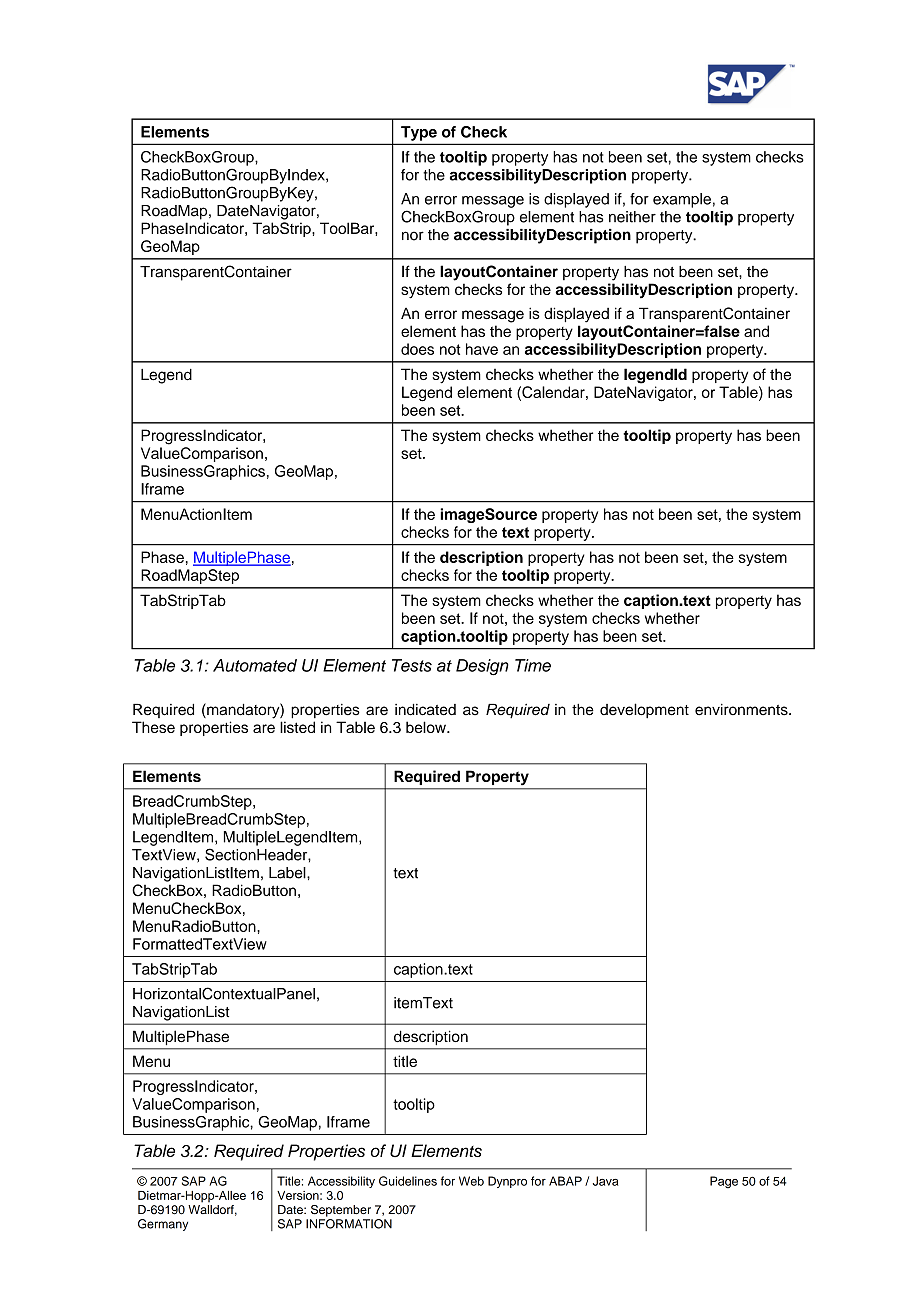  Describe the element at coordinates (412, 665) in the screenshot. I see `Tests` at that location.
